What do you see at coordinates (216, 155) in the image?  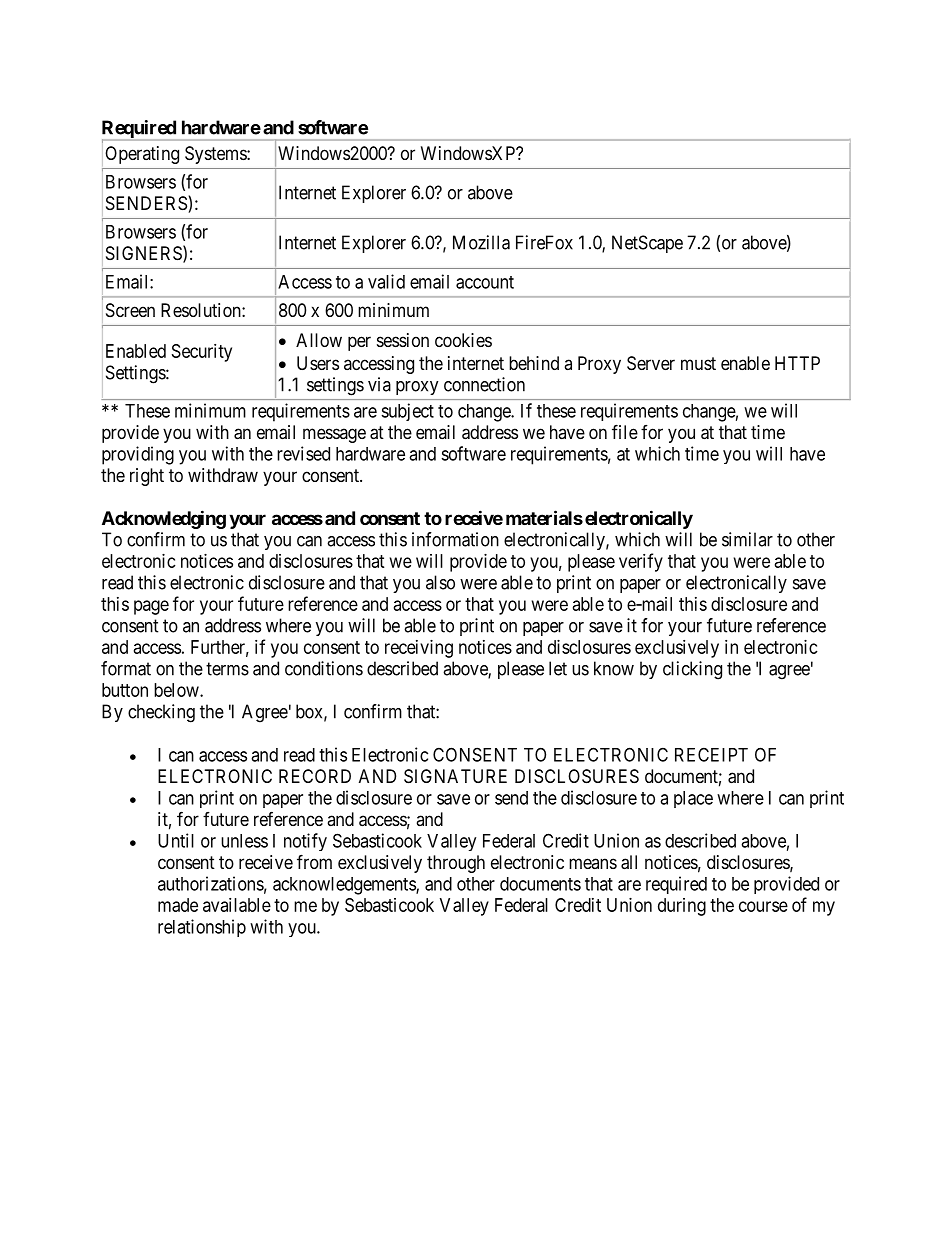 I see `Systems` at bounding box center [216, 155].
